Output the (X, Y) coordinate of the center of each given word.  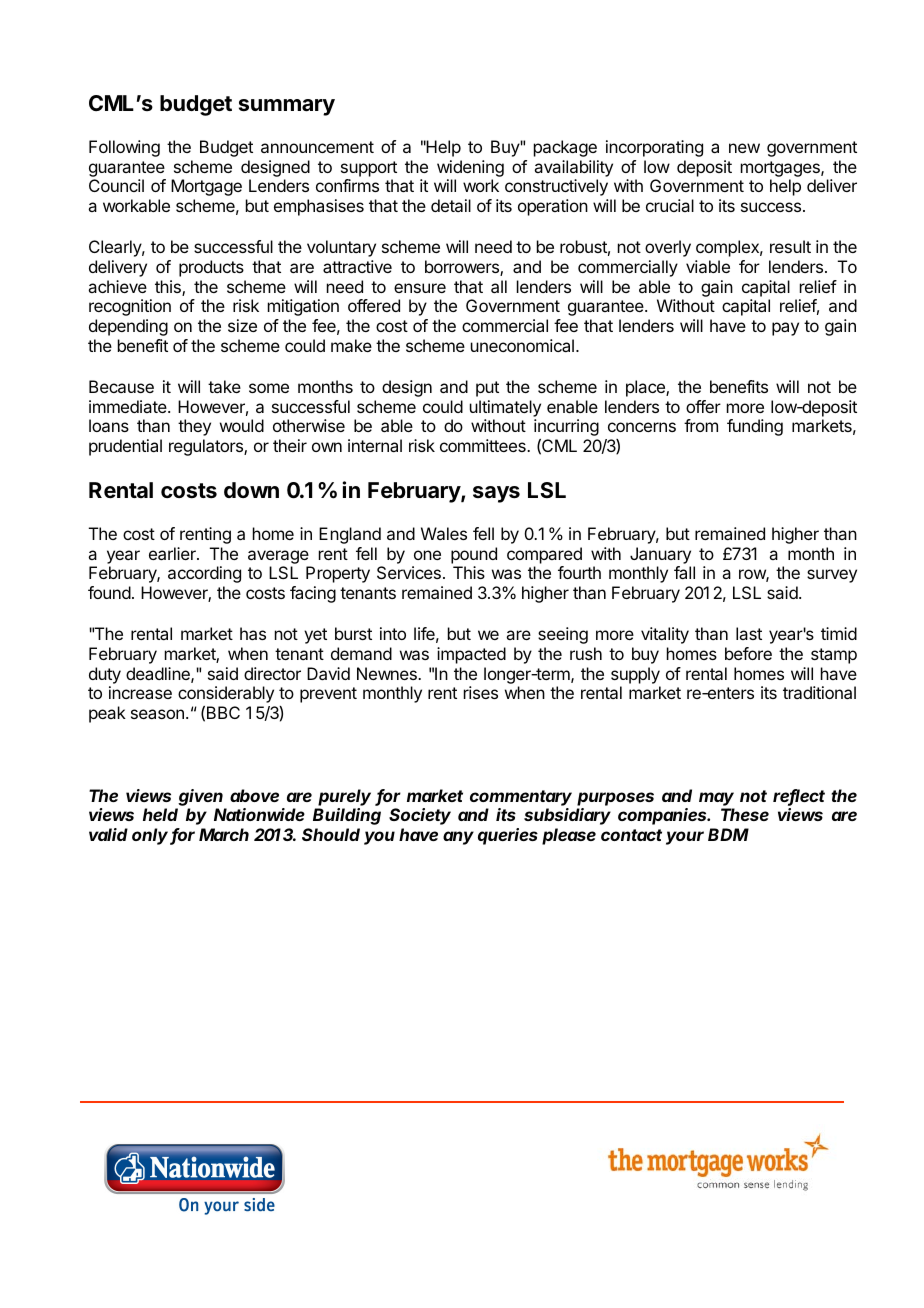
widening (470, 168)
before (748, 653)
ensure (420, 288)
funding (755, 427)
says (496, 494)
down (251, 490)
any (458, 838)
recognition (130, 307)
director (272, 673)
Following (124, 148)
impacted (471, 655)
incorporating (654, 148)
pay (785, 329)
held (160, 814)
